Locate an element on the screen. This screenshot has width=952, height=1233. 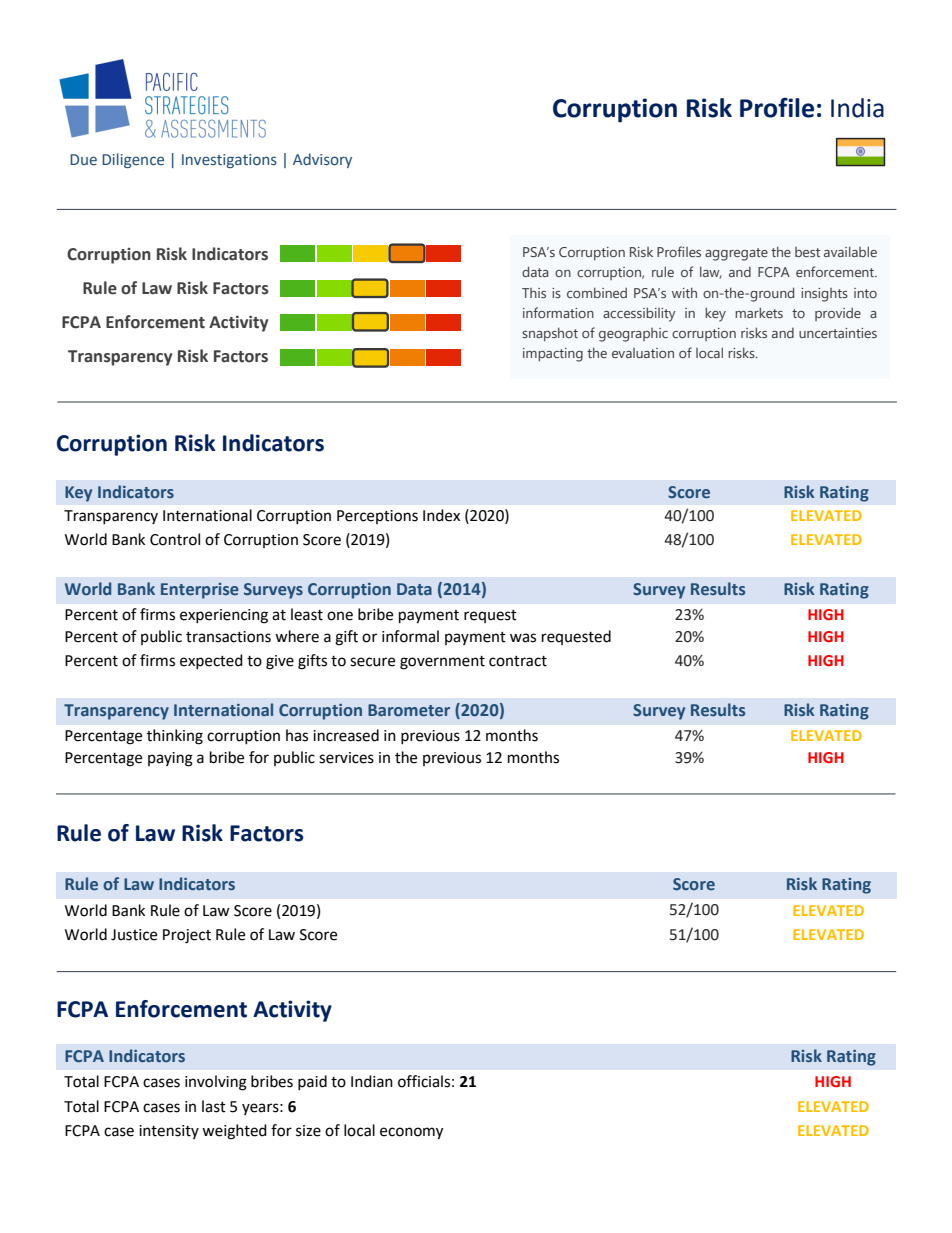
contract is located at coordinates (518, 661).
